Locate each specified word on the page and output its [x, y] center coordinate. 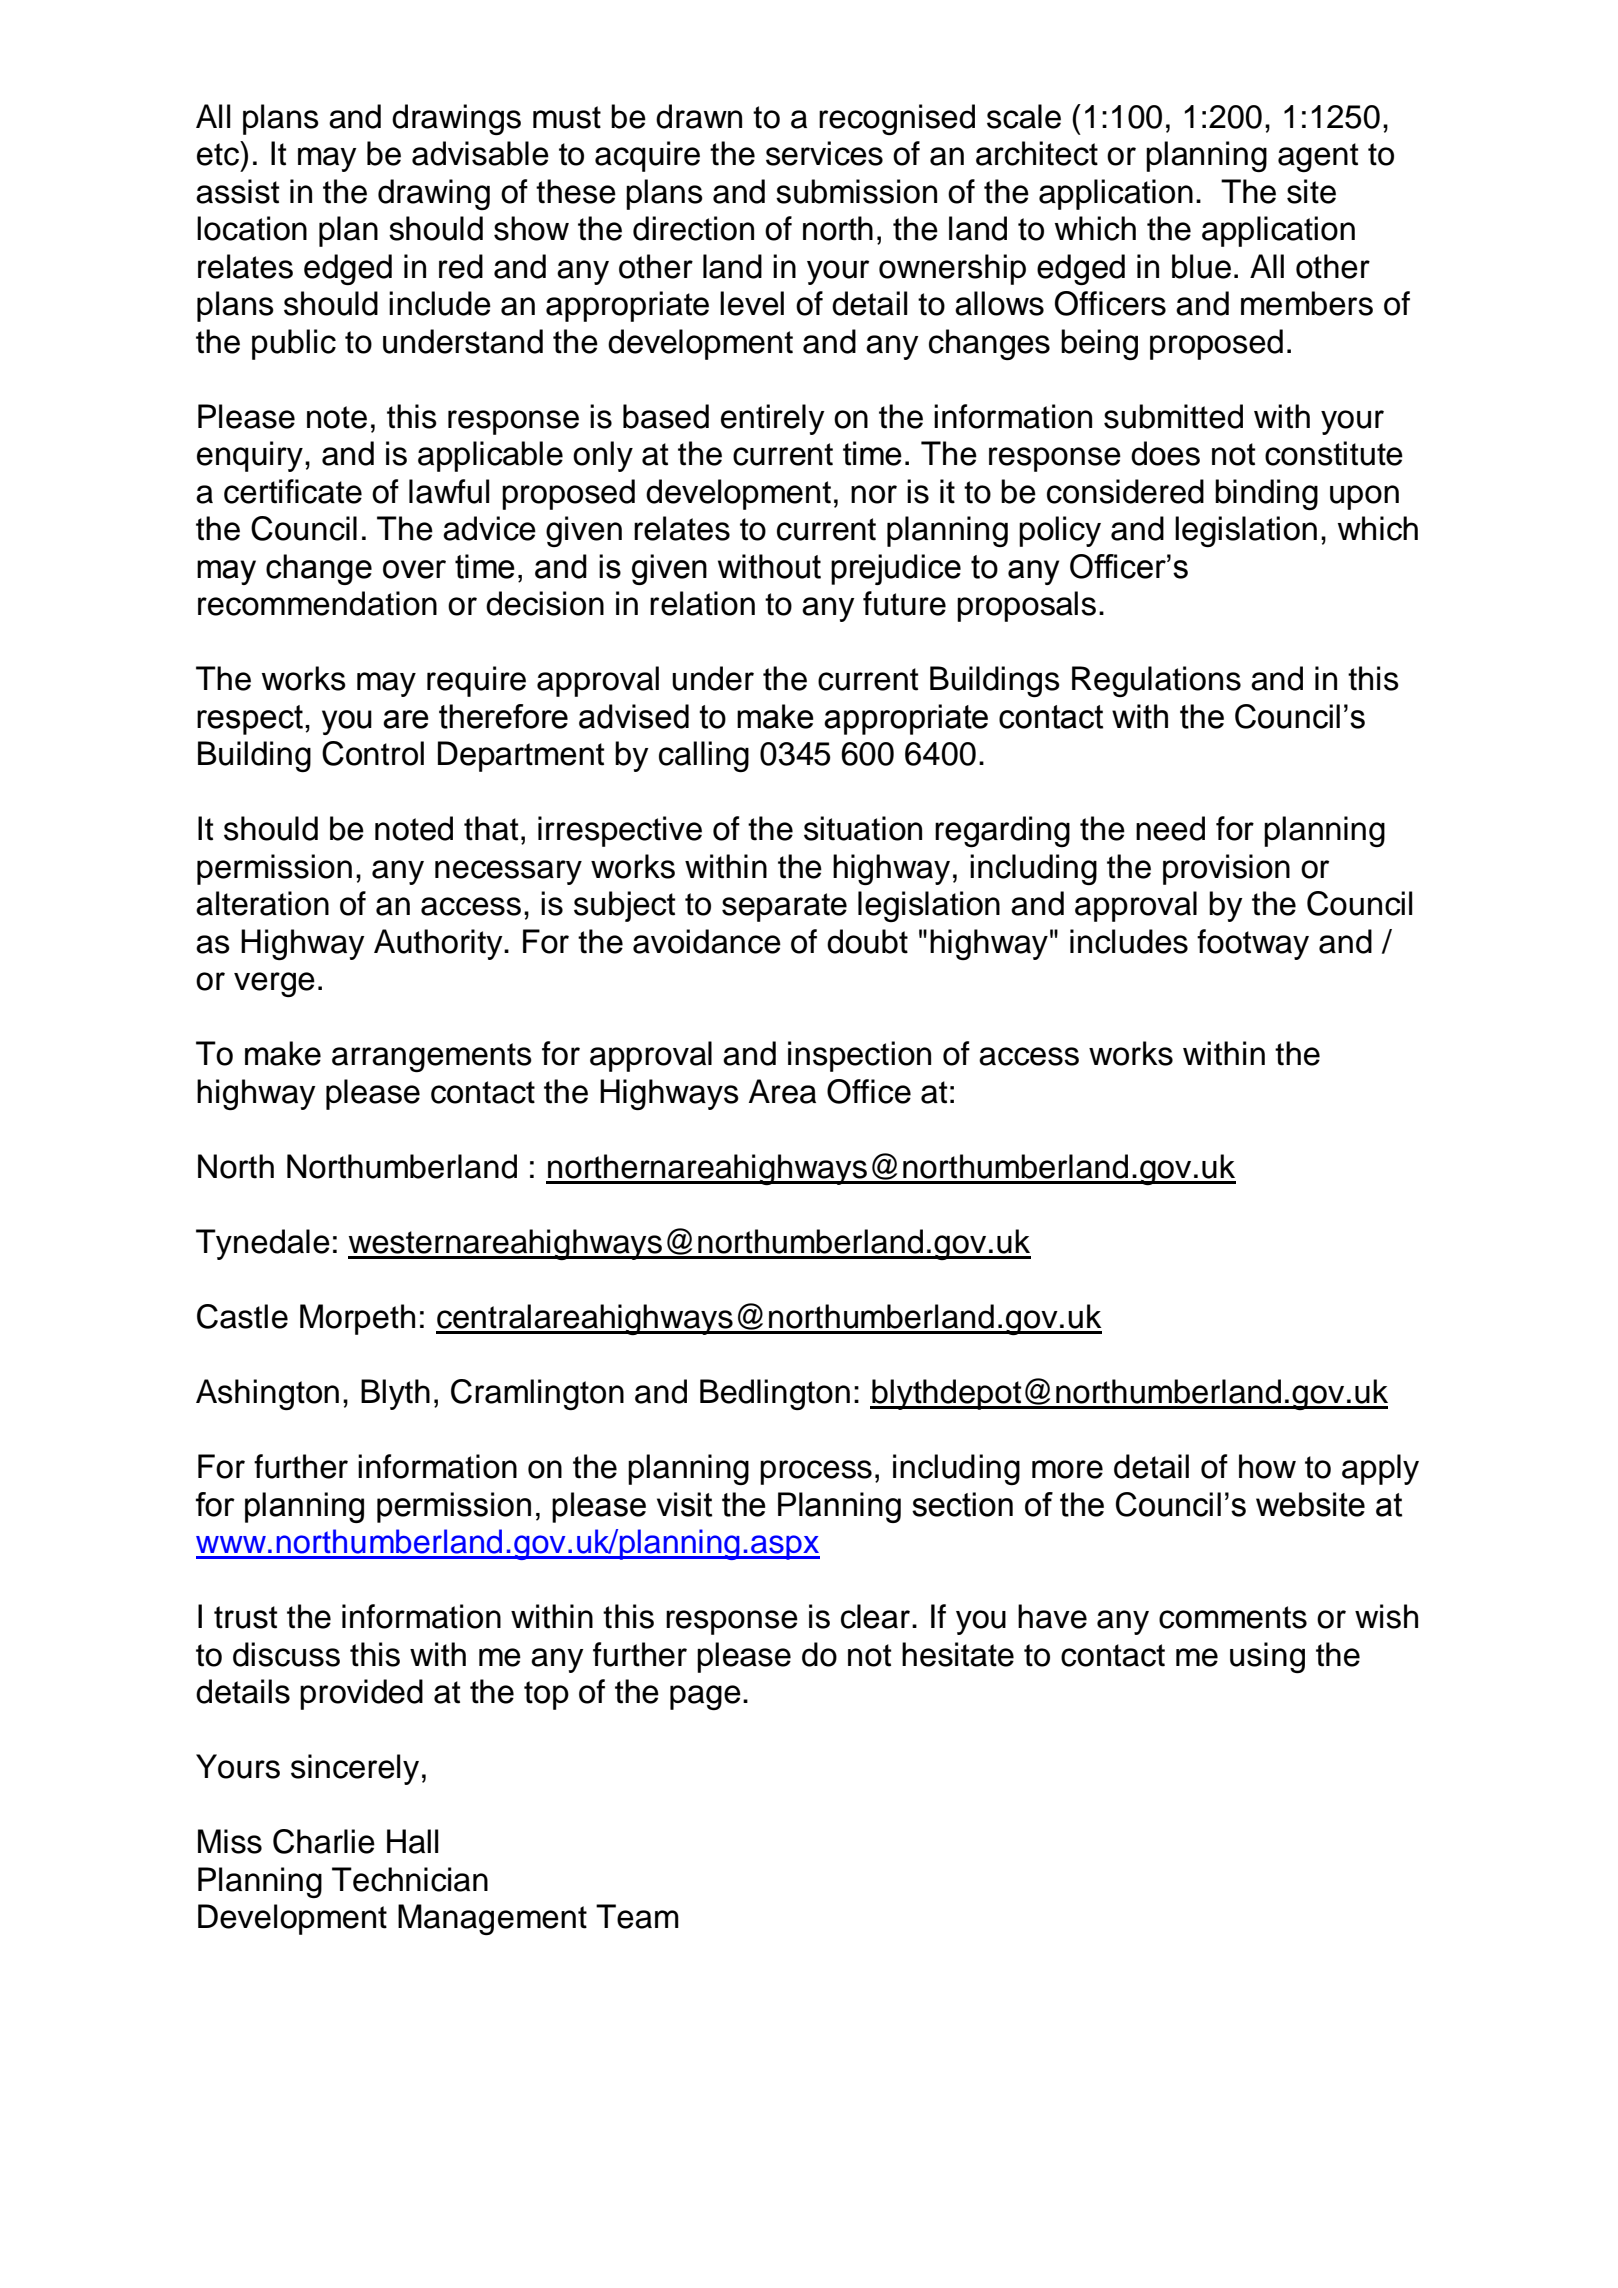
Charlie [324, 1841]
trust [245, 1617]
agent [1318, 157]
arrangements [432, 1057]
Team [637, 1916]
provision [1226, 869]
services [824, 153]
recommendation [317, 603]
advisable [480, 153]
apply [1380, 1469]
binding [1266, 494]
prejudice [896, 569]
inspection [859, 1056]
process [816, 1472]
